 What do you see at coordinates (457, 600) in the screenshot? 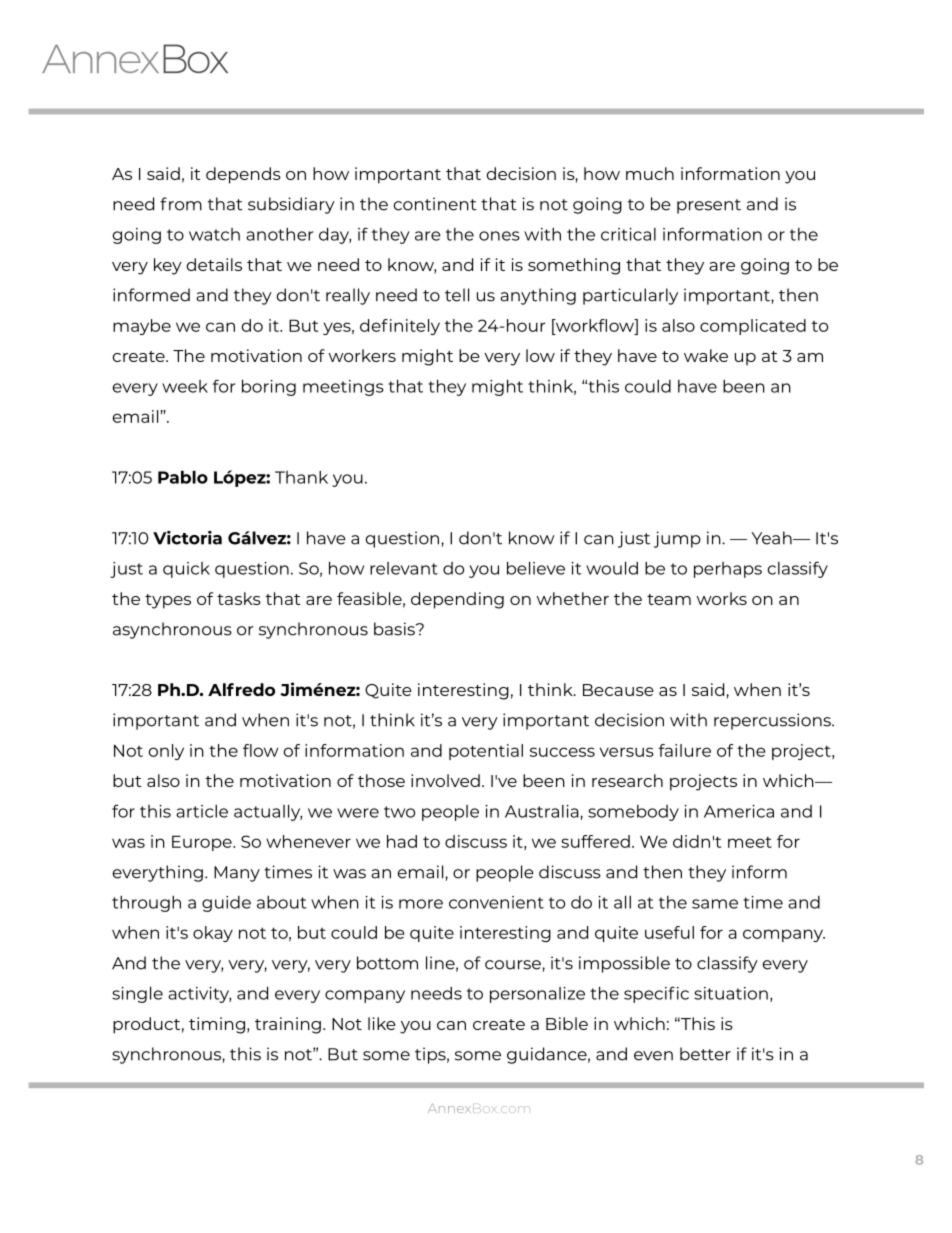
I see `depending` at bounding box center [457, 600].
